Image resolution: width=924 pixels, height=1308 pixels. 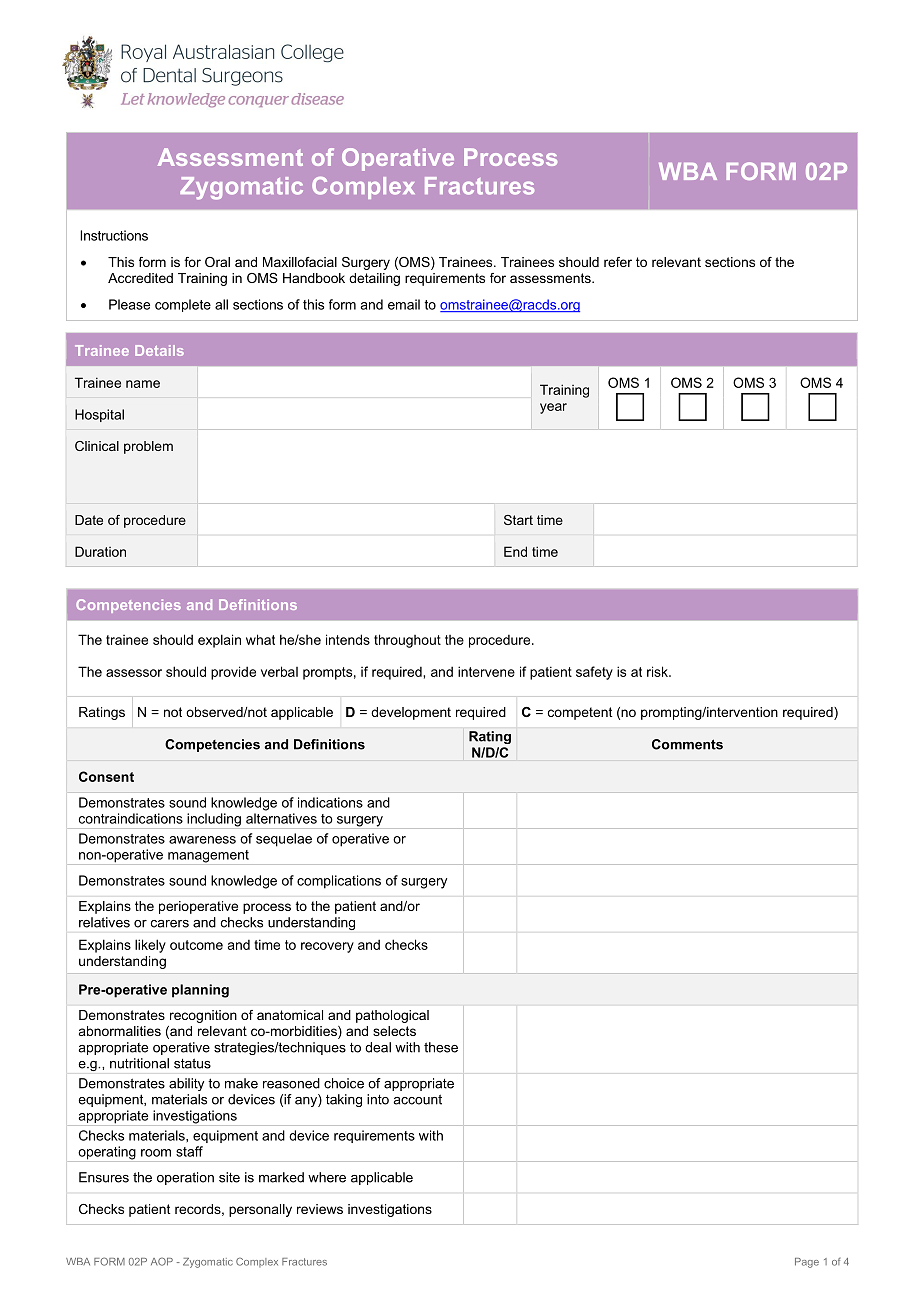 I want to click on pathological, so click(x=392, y=1016).
